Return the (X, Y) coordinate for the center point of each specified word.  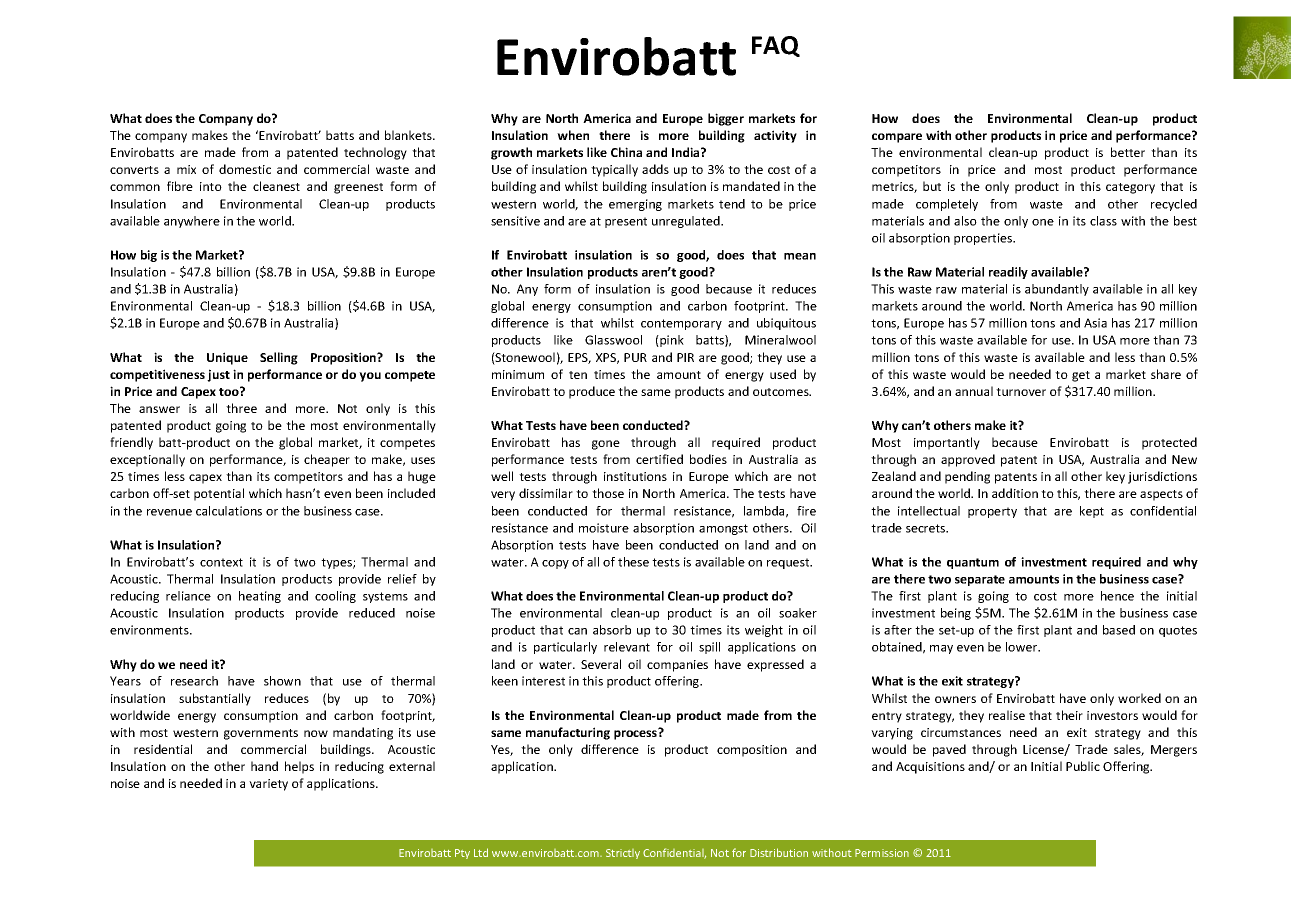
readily (1008, 273)
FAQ (776, 46)
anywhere (192, 222)
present (626, 222)
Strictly (623, 854)
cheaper (327, 460)
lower (1023, 647)
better (1128, 152)
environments (150, 630)
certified (659, 459)
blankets (409, 135)
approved (968, 460)
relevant (627, 647)
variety (268, 785)
